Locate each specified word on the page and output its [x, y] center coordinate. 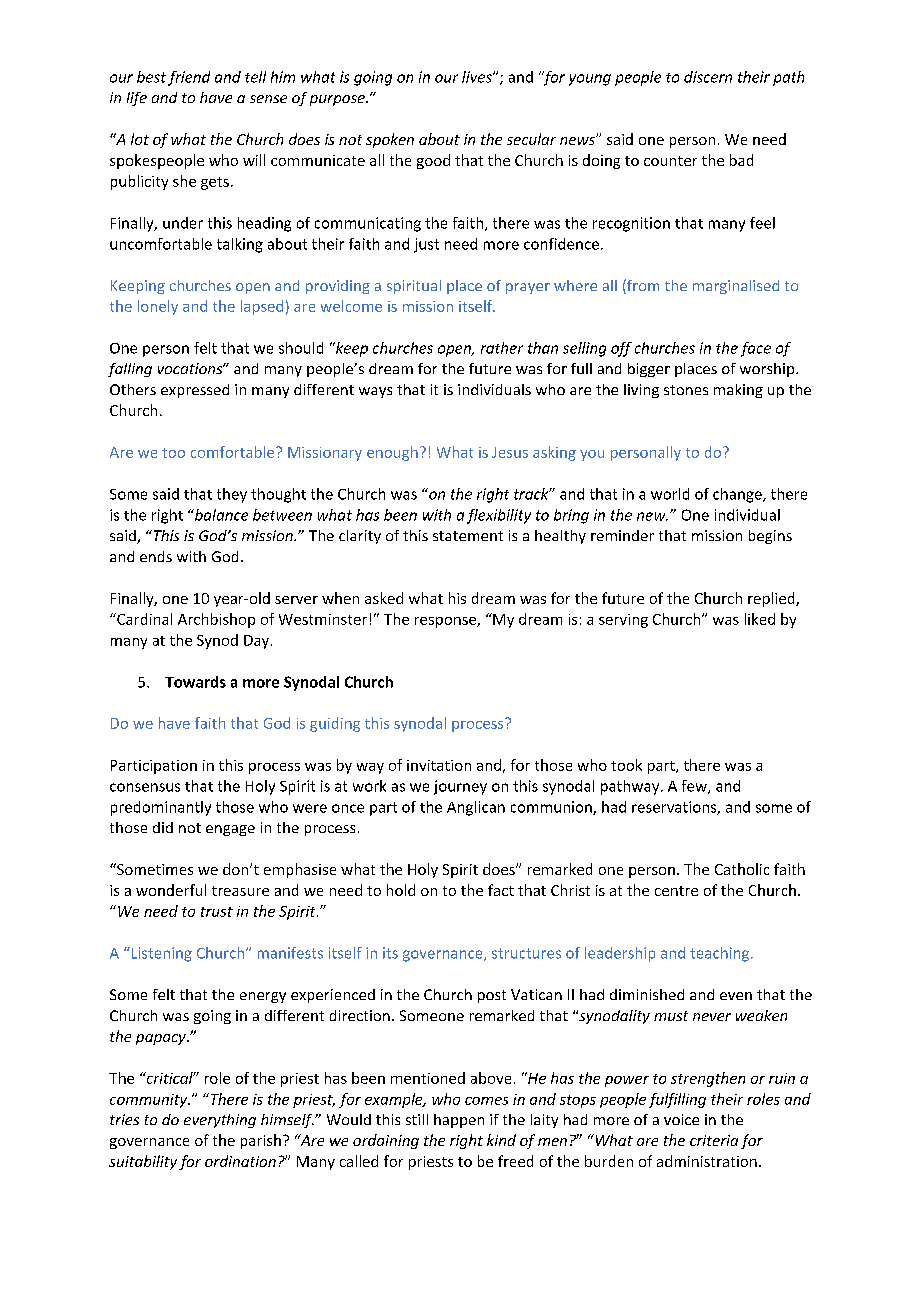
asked [384, 598]
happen [459, 1121]
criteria [714, 1140]
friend [189, 78]
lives [478, 77]
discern [708, 77]
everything [220, 1121]
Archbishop [216, 620]
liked [760, 619]
